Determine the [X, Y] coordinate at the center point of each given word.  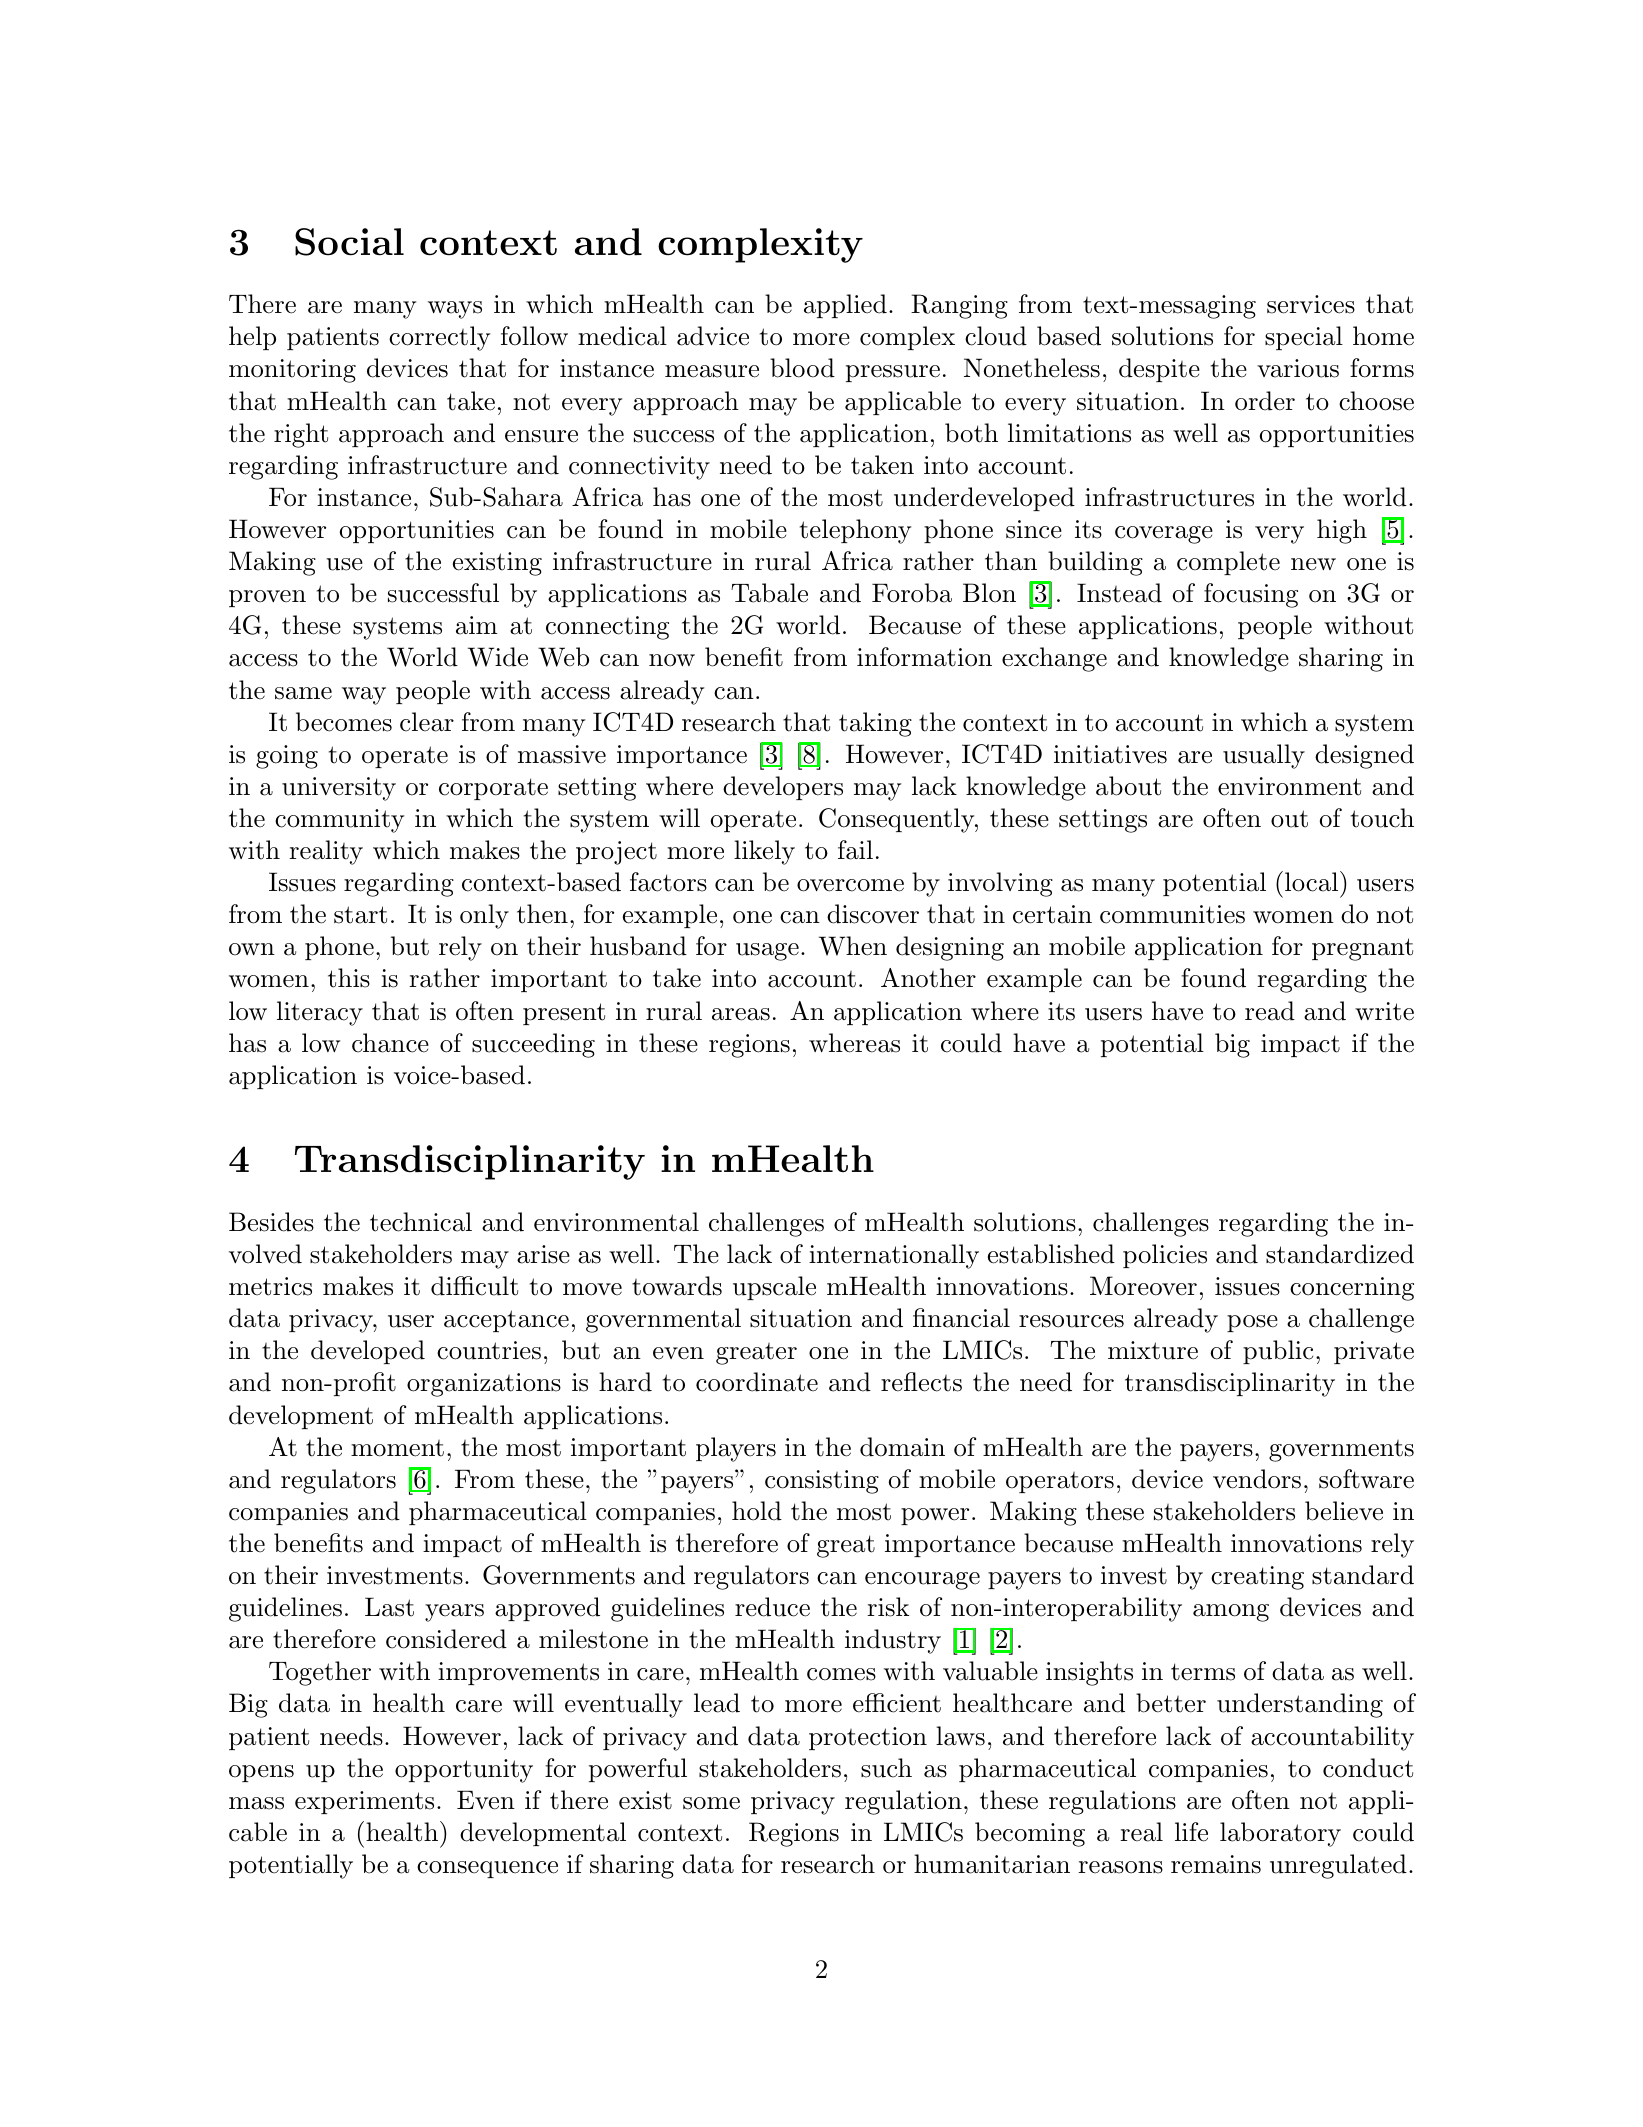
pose [1252, 1323]
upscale [774, 1288]
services [1311, 304]
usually [1264, 756]
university [339, 789]
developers [783, 788]
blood [802, 368]
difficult [474, 1286]
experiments [364, 1802]
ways [455, 310]
